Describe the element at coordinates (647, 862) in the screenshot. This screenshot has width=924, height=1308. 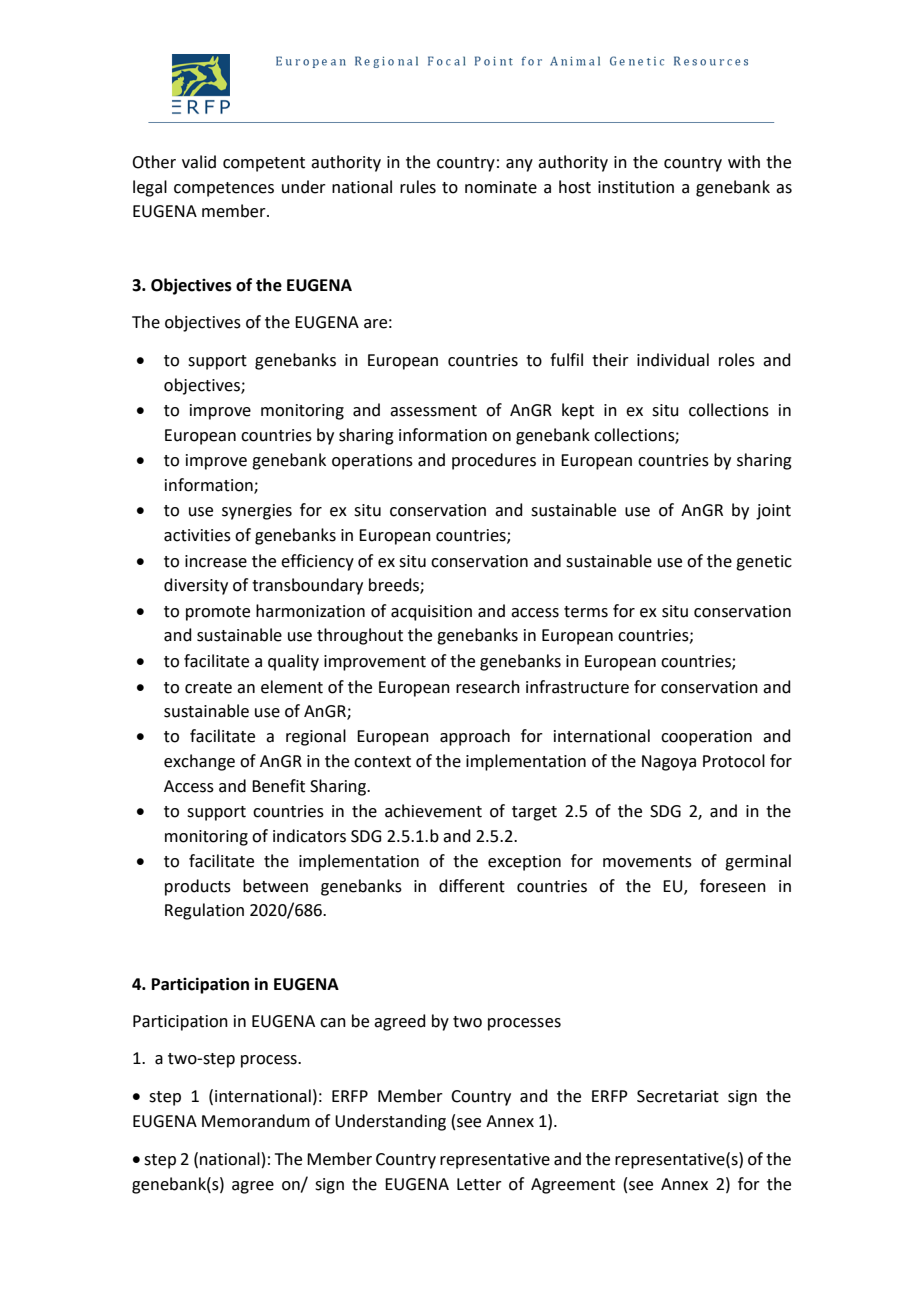
I see `movements` at that location.
